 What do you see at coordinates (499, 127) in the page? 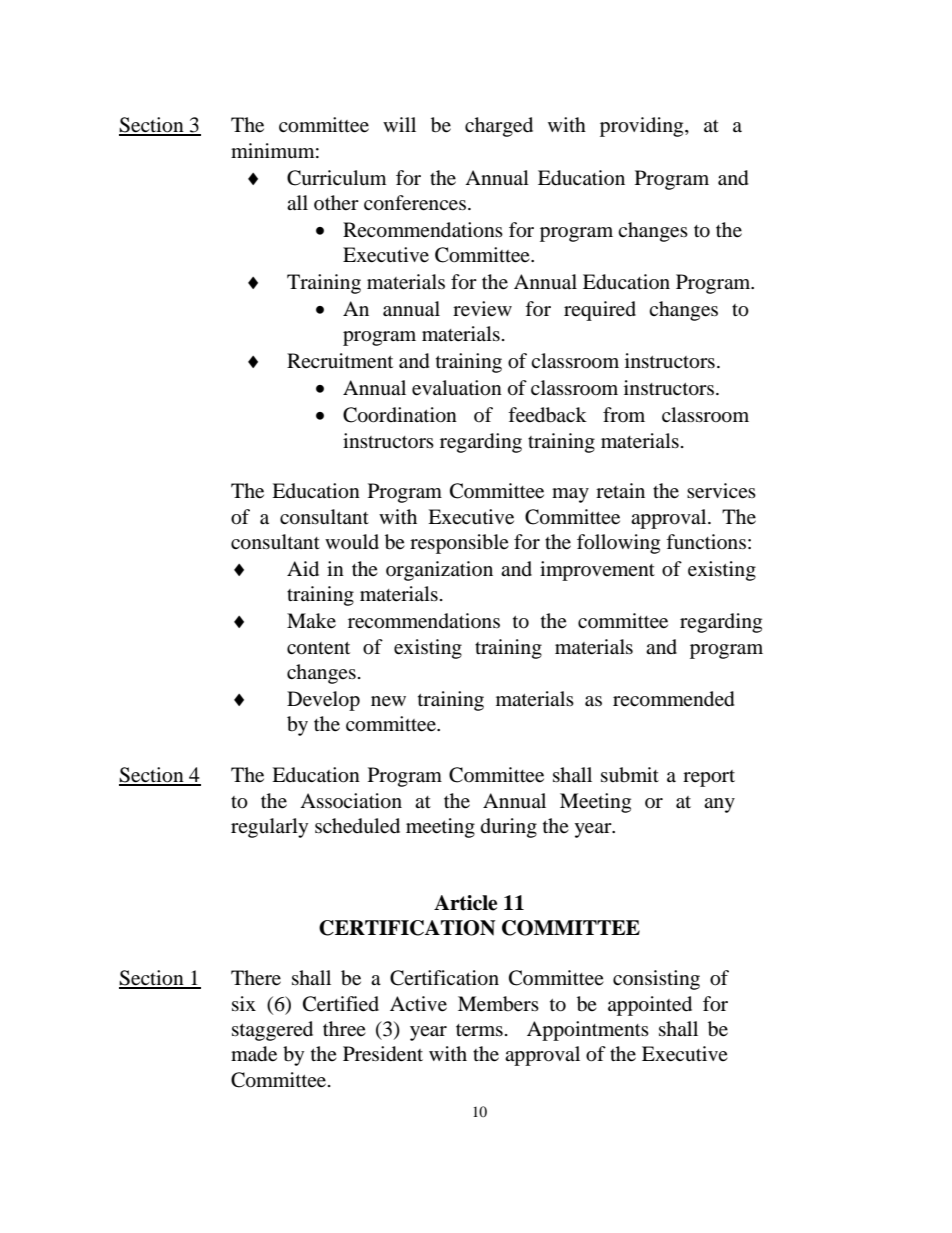
I see `charged` at bounding box center [499, 127].
